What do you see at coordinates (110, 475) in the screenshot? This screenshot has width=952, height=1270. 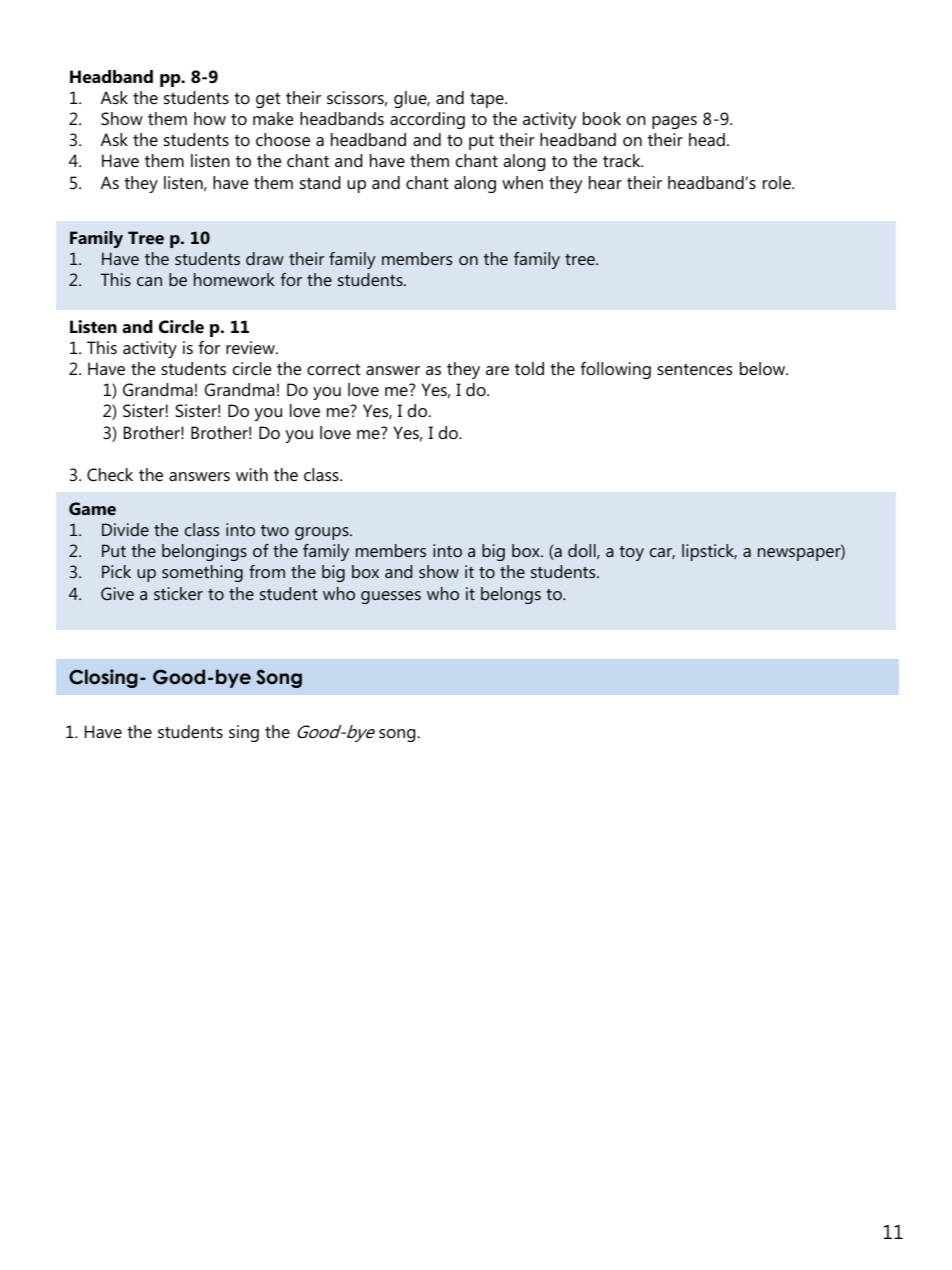 I see `Check` at bounding box center [110, 475].
